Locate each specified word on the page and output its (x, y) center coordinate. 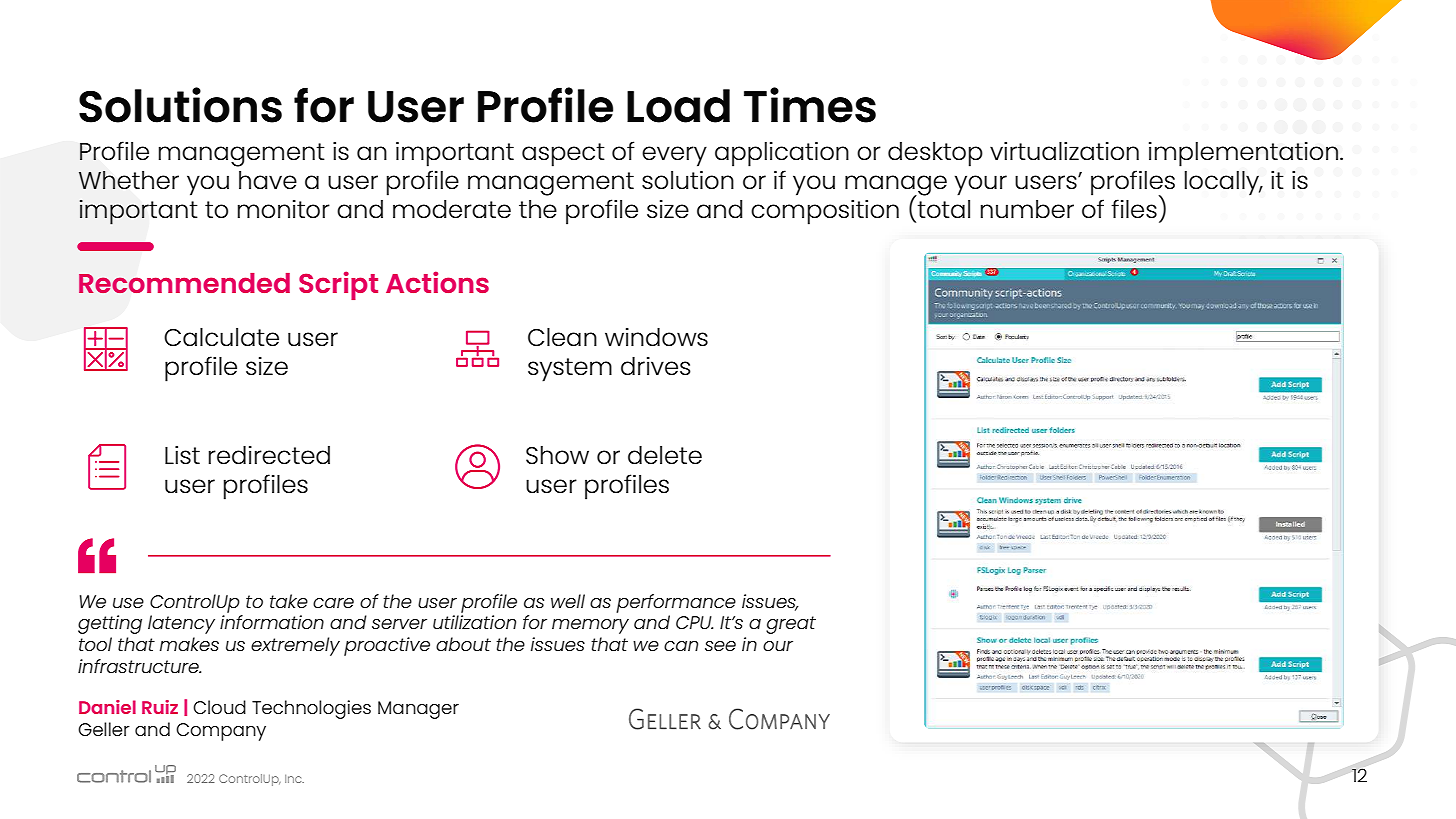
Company (221, 732)
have (268, 180)
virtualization (1064, 151)
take (289, 601)
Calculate (221, 337)
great (791, 625)
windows (656, 337)
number (1027, 209)
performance (676, 603)
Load (678, 106)
